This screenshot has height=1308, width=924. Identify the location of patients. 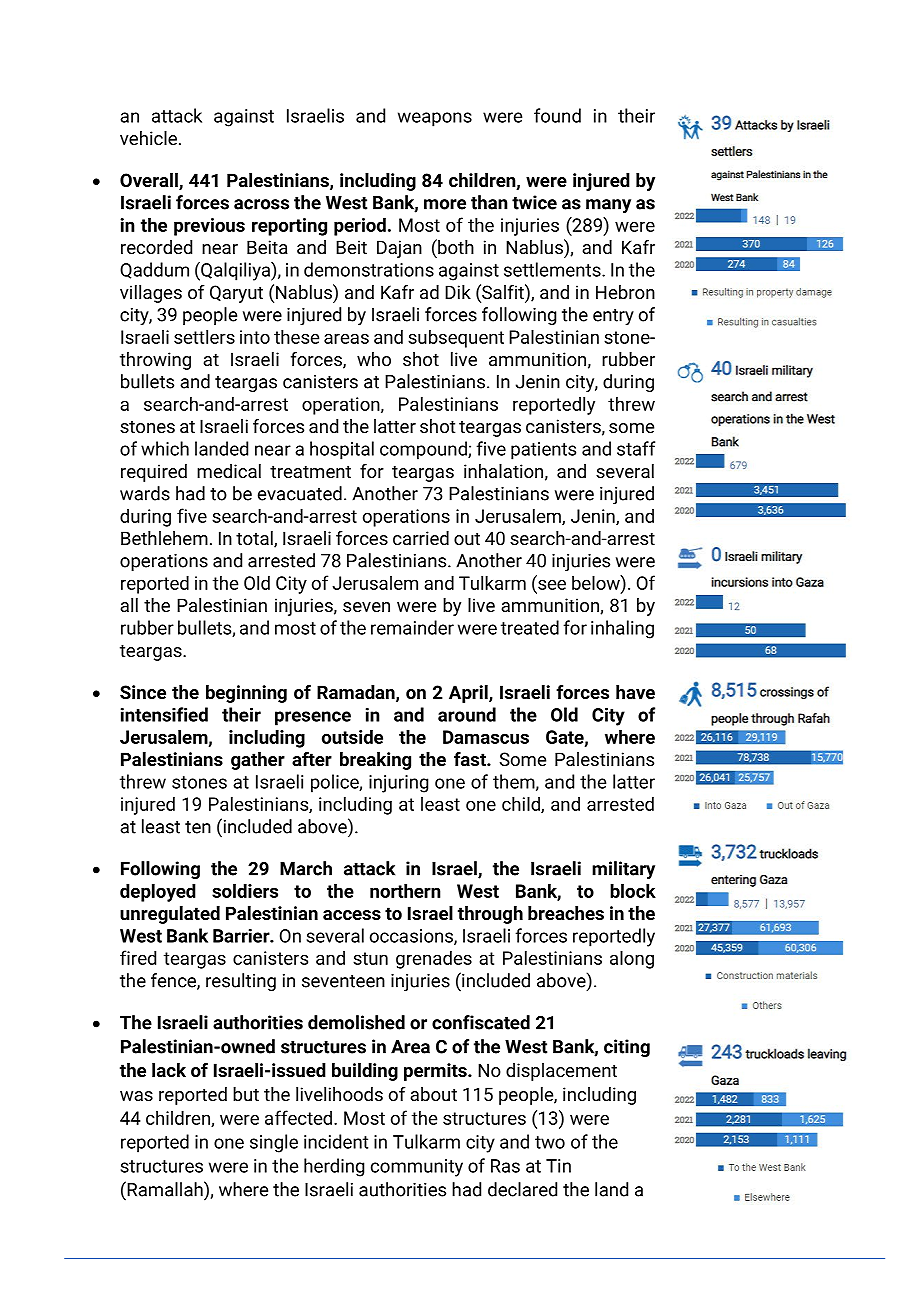
(543, 451).
